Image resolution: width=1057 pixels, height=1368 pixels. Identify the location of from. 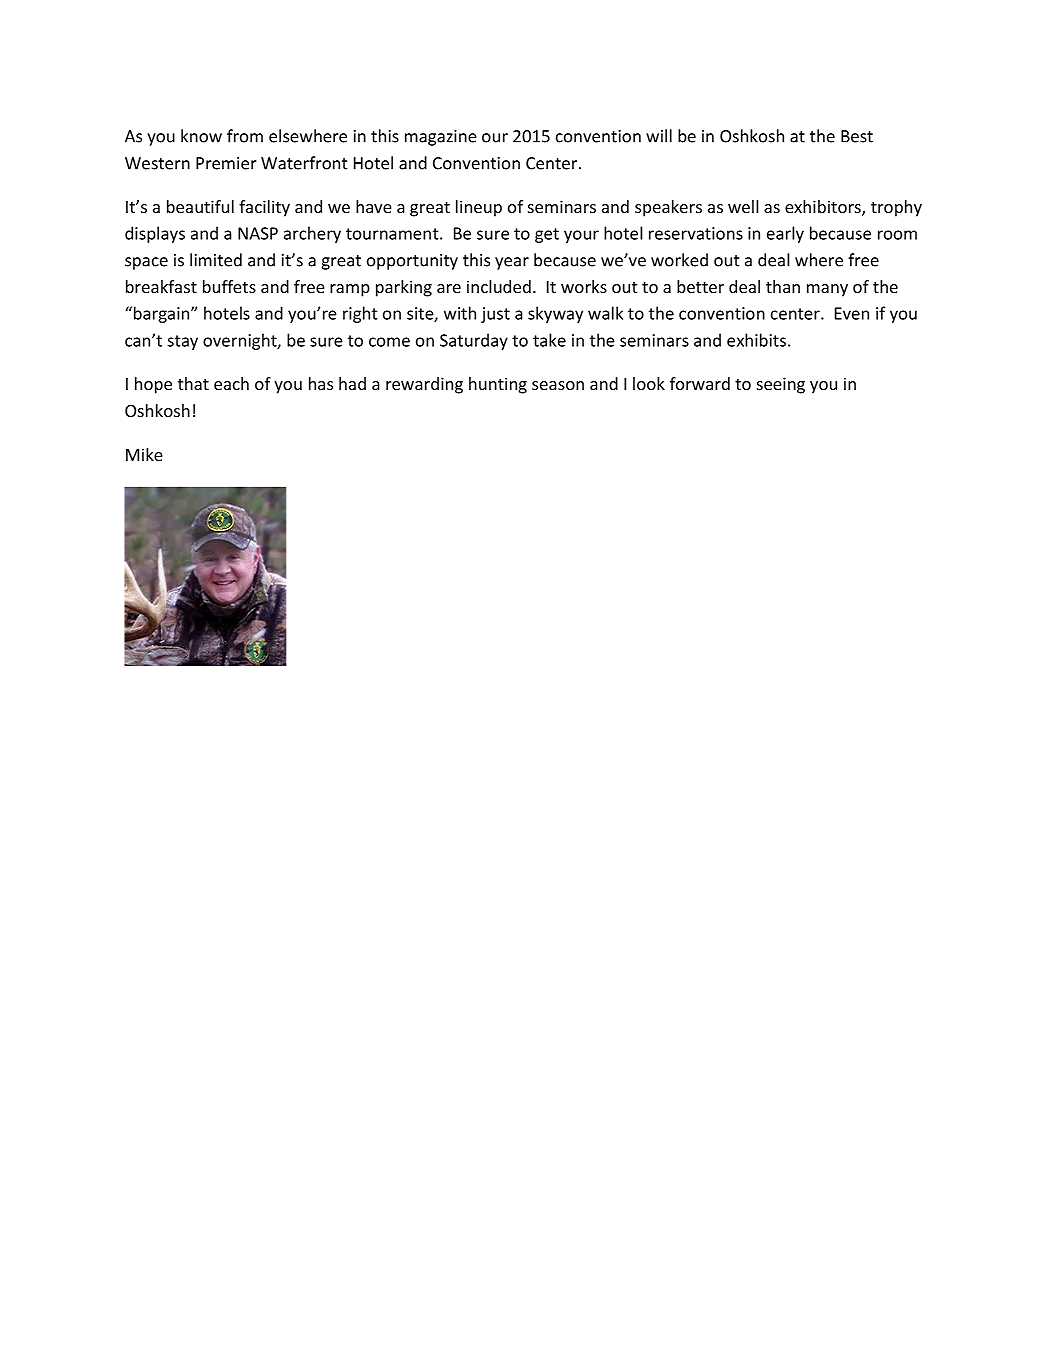
(245, 136).
